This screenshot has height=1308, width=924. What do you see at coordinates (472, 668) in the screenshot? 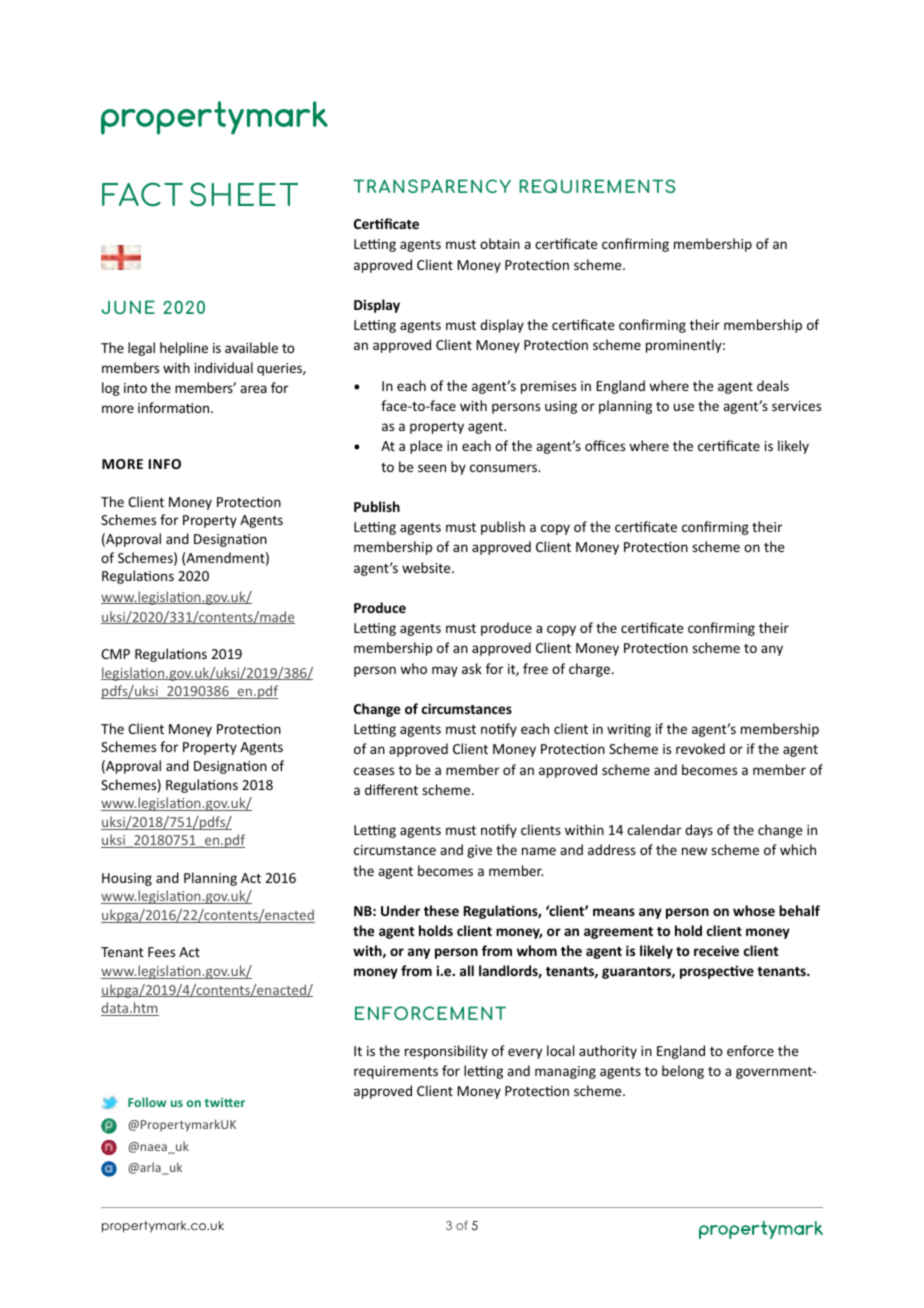
I see `ask` at bounding box center [472, 668].
